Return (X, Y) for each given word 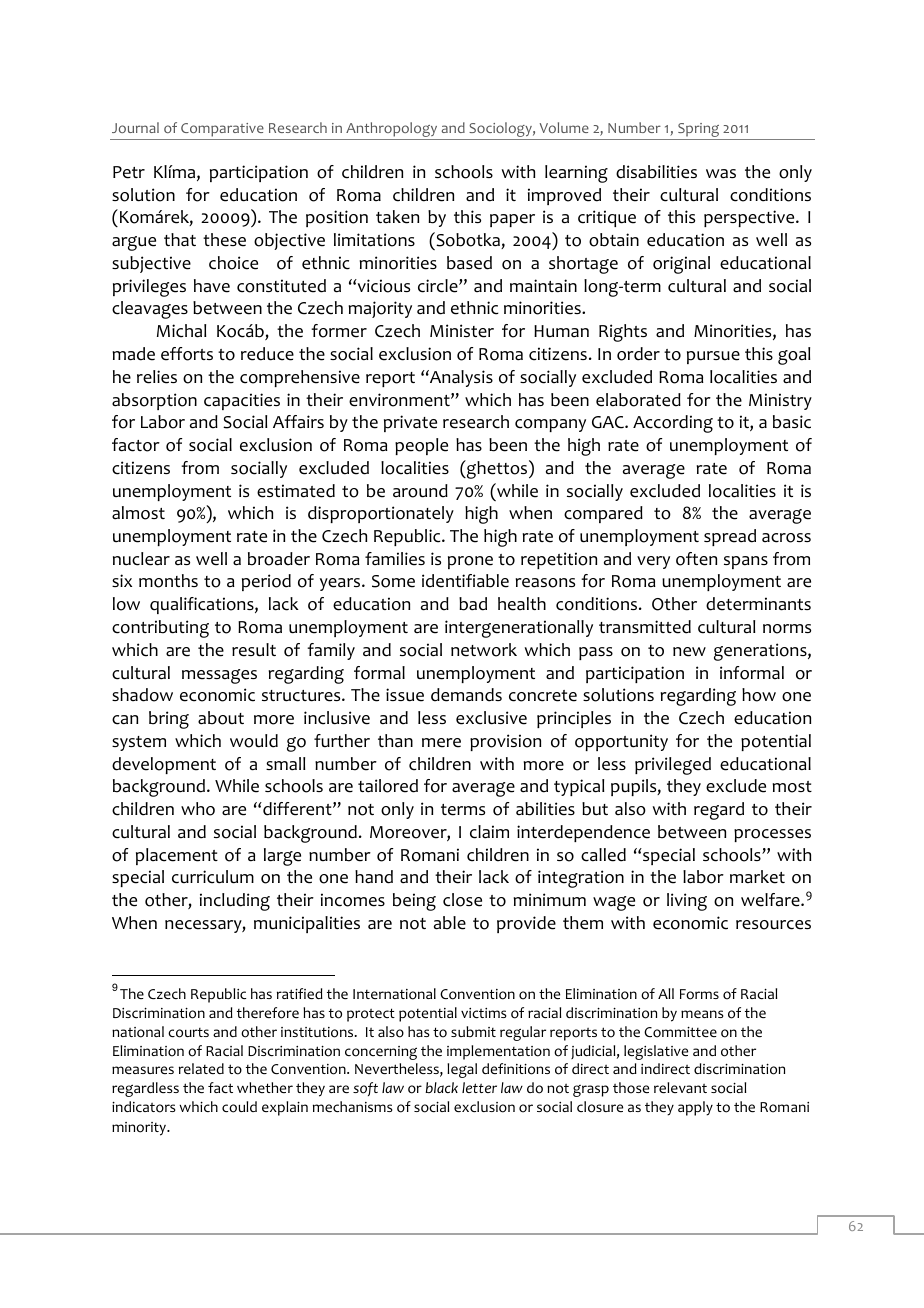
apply (695, 1108)
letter (479, 1087)
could (239, 1107)
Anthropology (392, 131)
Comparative (222, 131)
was (721, 174)
